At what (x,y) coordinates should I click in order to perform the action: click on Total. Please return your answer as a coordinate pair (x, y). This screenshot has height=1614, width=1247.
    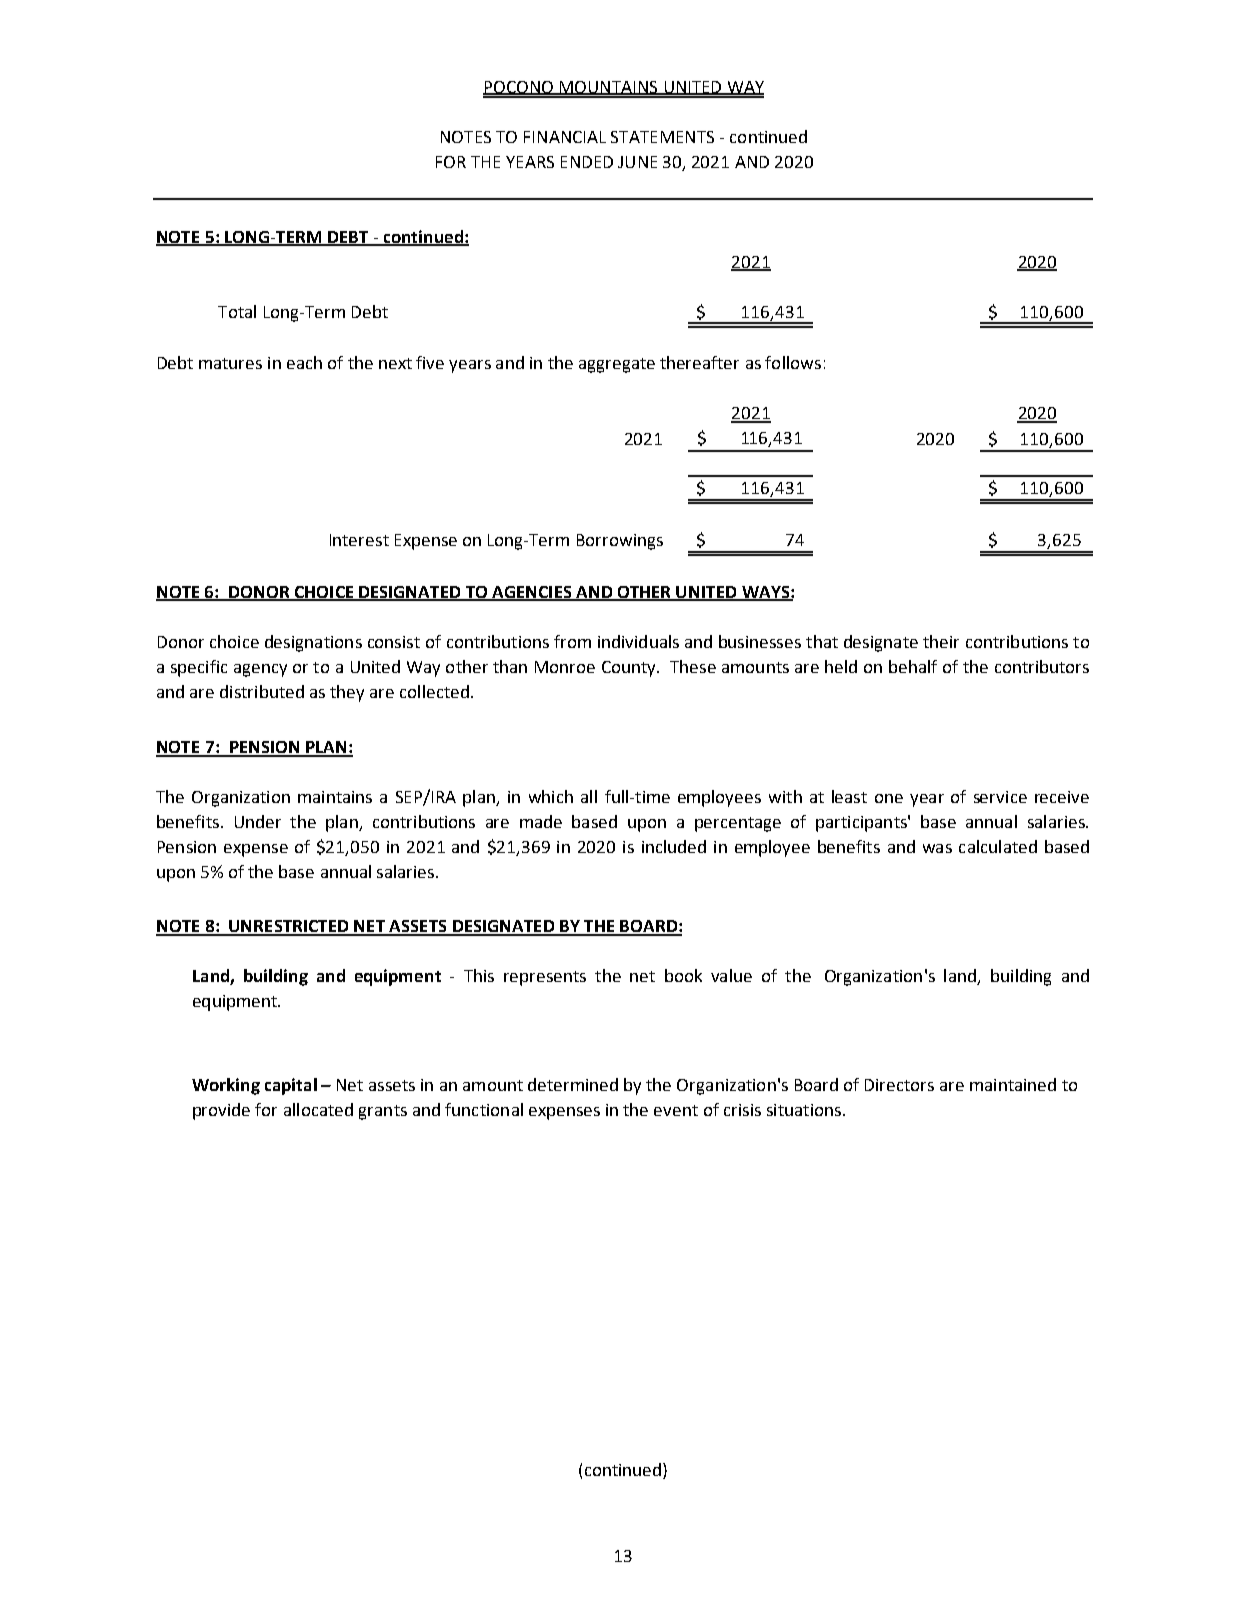
    Looking at the image, I should click on (237, 311).
